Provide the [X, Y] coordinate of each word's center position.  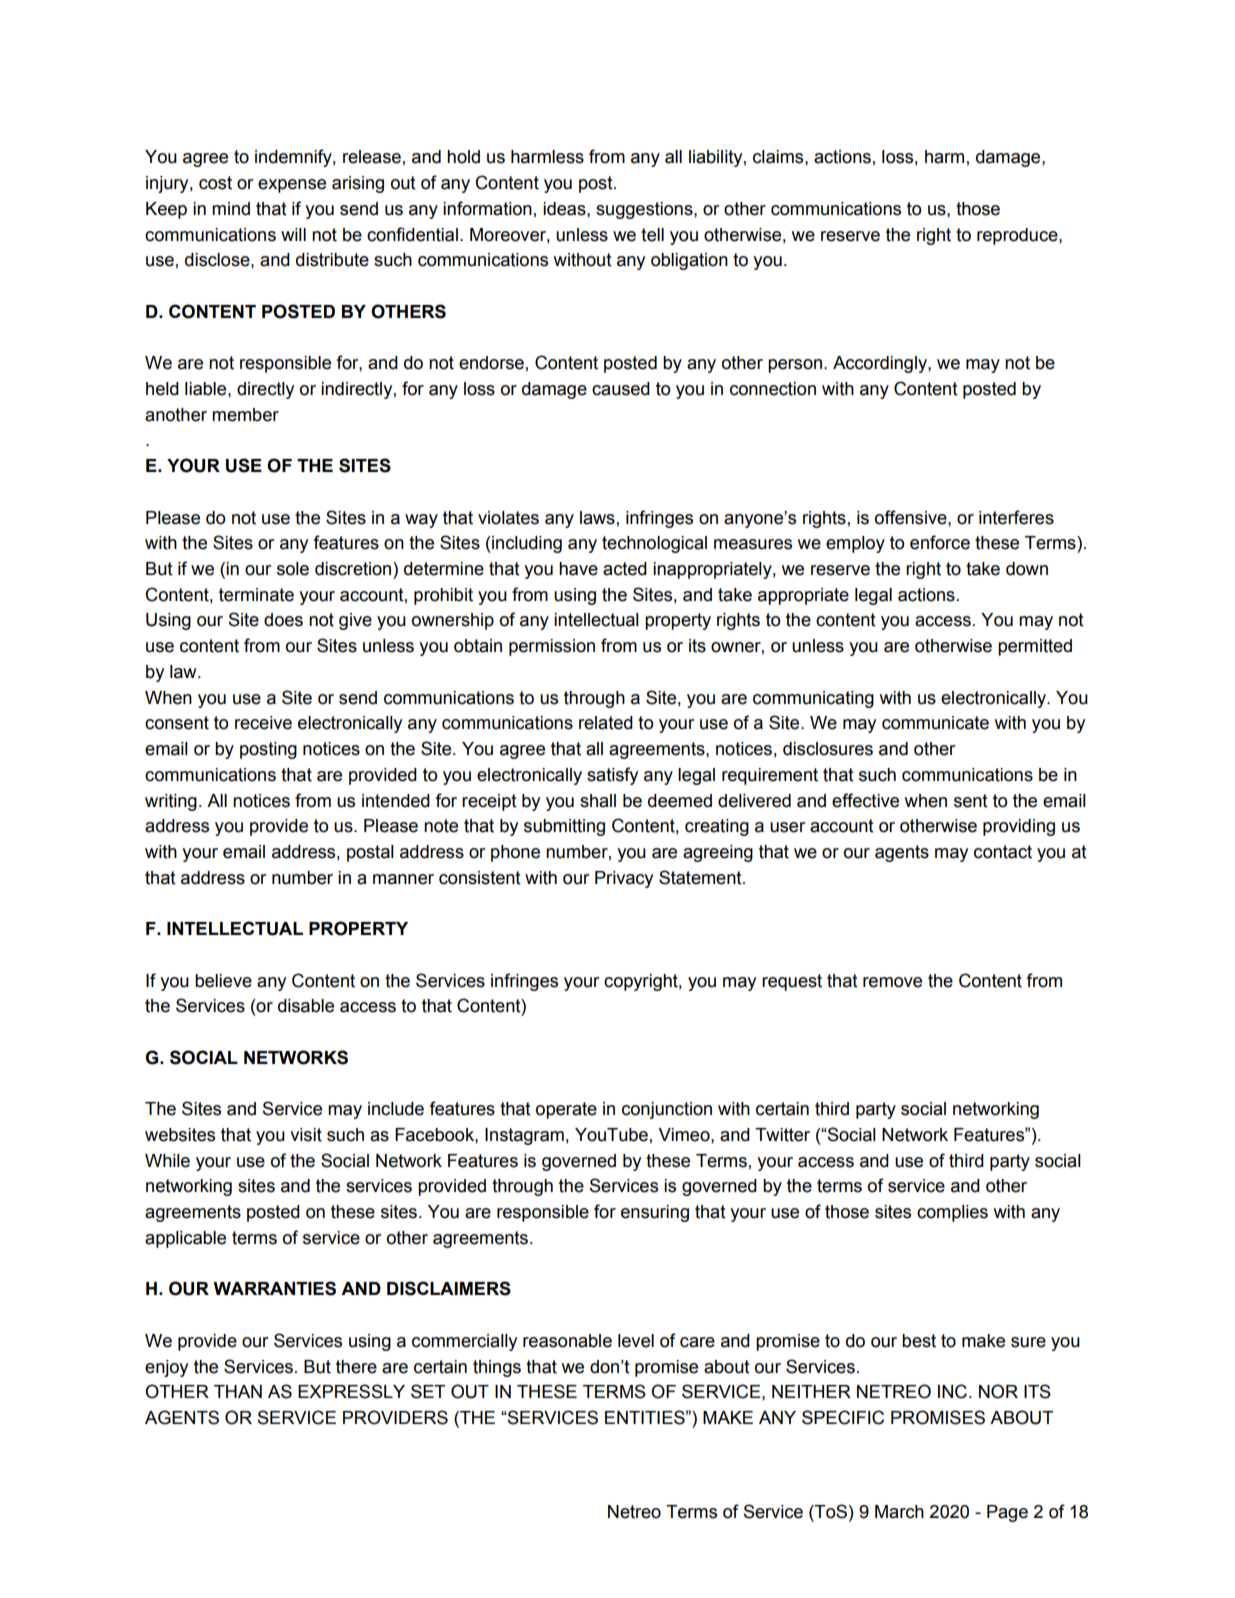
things [497, 1368]
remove [892, 982]
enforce [940, 542]
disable [306, 1006]
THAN [238, 1391]
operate [566, 1110]
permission [552, 647]
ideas [565, 209]
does [283, 620]
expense [292, 186]
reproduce [1018, 236]
